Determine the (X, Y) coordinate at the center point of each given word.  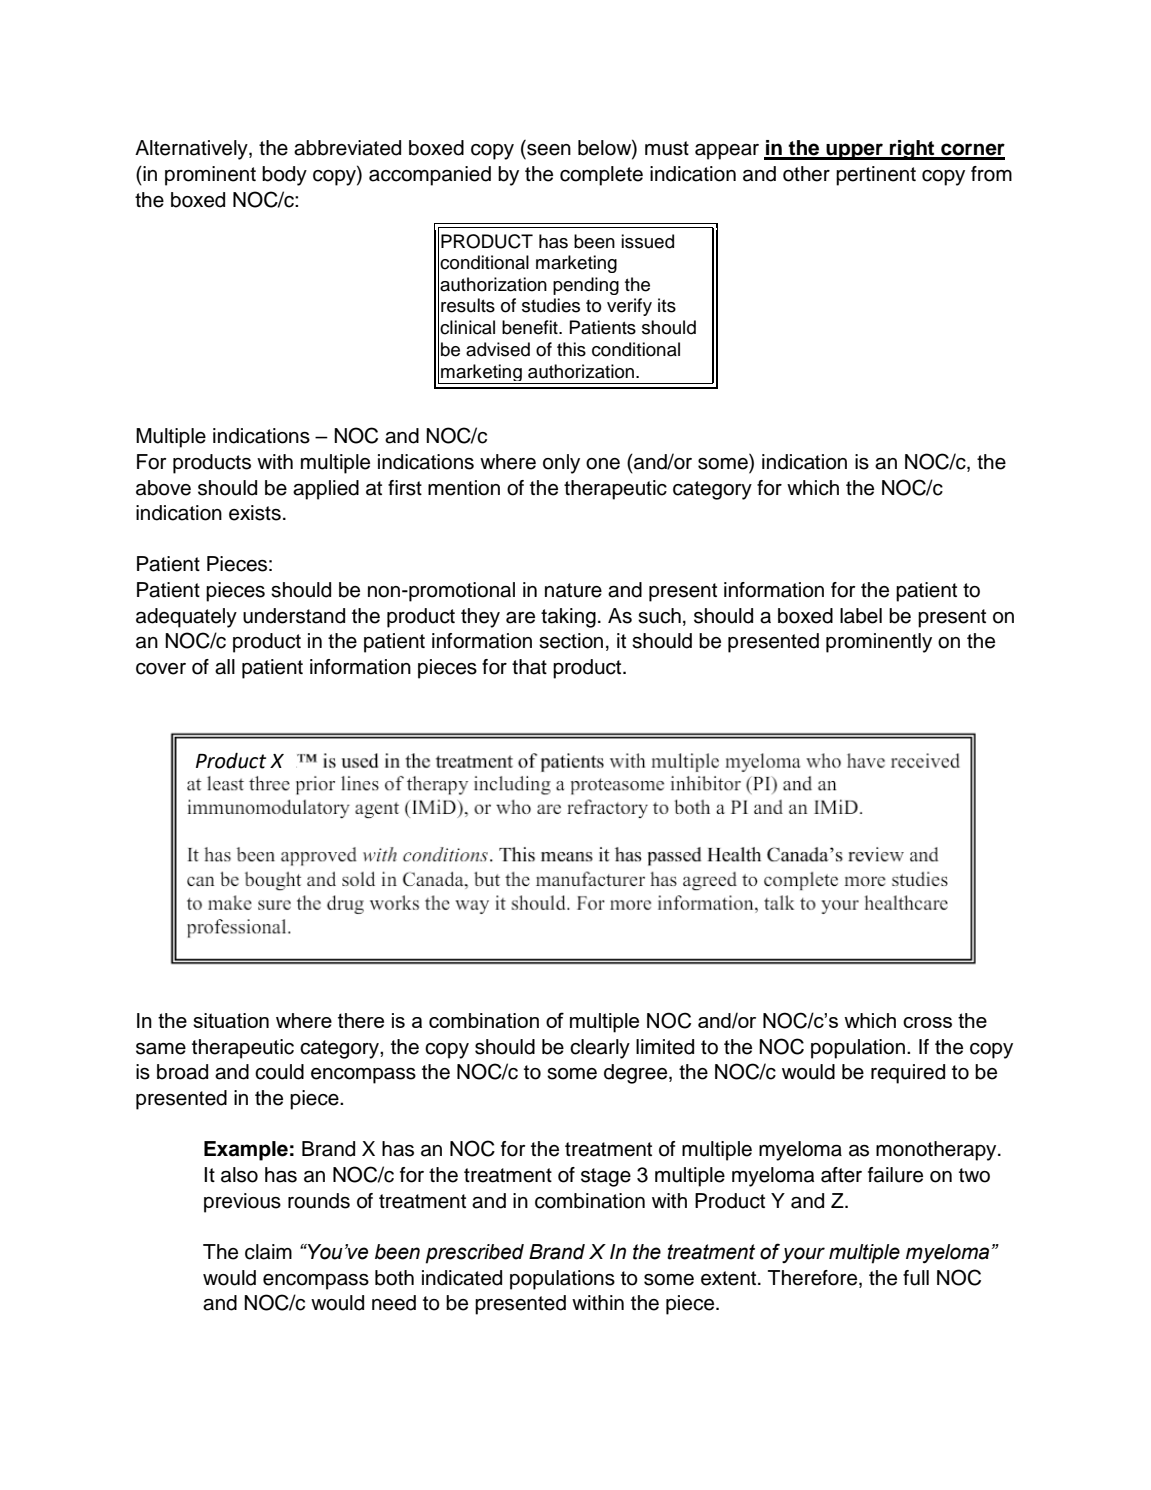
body (284, 176)
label (861, 616)
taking (568, 618)
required (908, 1074)
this (571, 349)
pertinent (876, 176)
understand (294, 616)
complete (601, 176)
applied (326, 490)
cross (927, 1022)
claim (268, 1252)
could (279, 1072)
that (529, 667)
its (667, 305)
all (225, 667)
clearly (600, 1049)
